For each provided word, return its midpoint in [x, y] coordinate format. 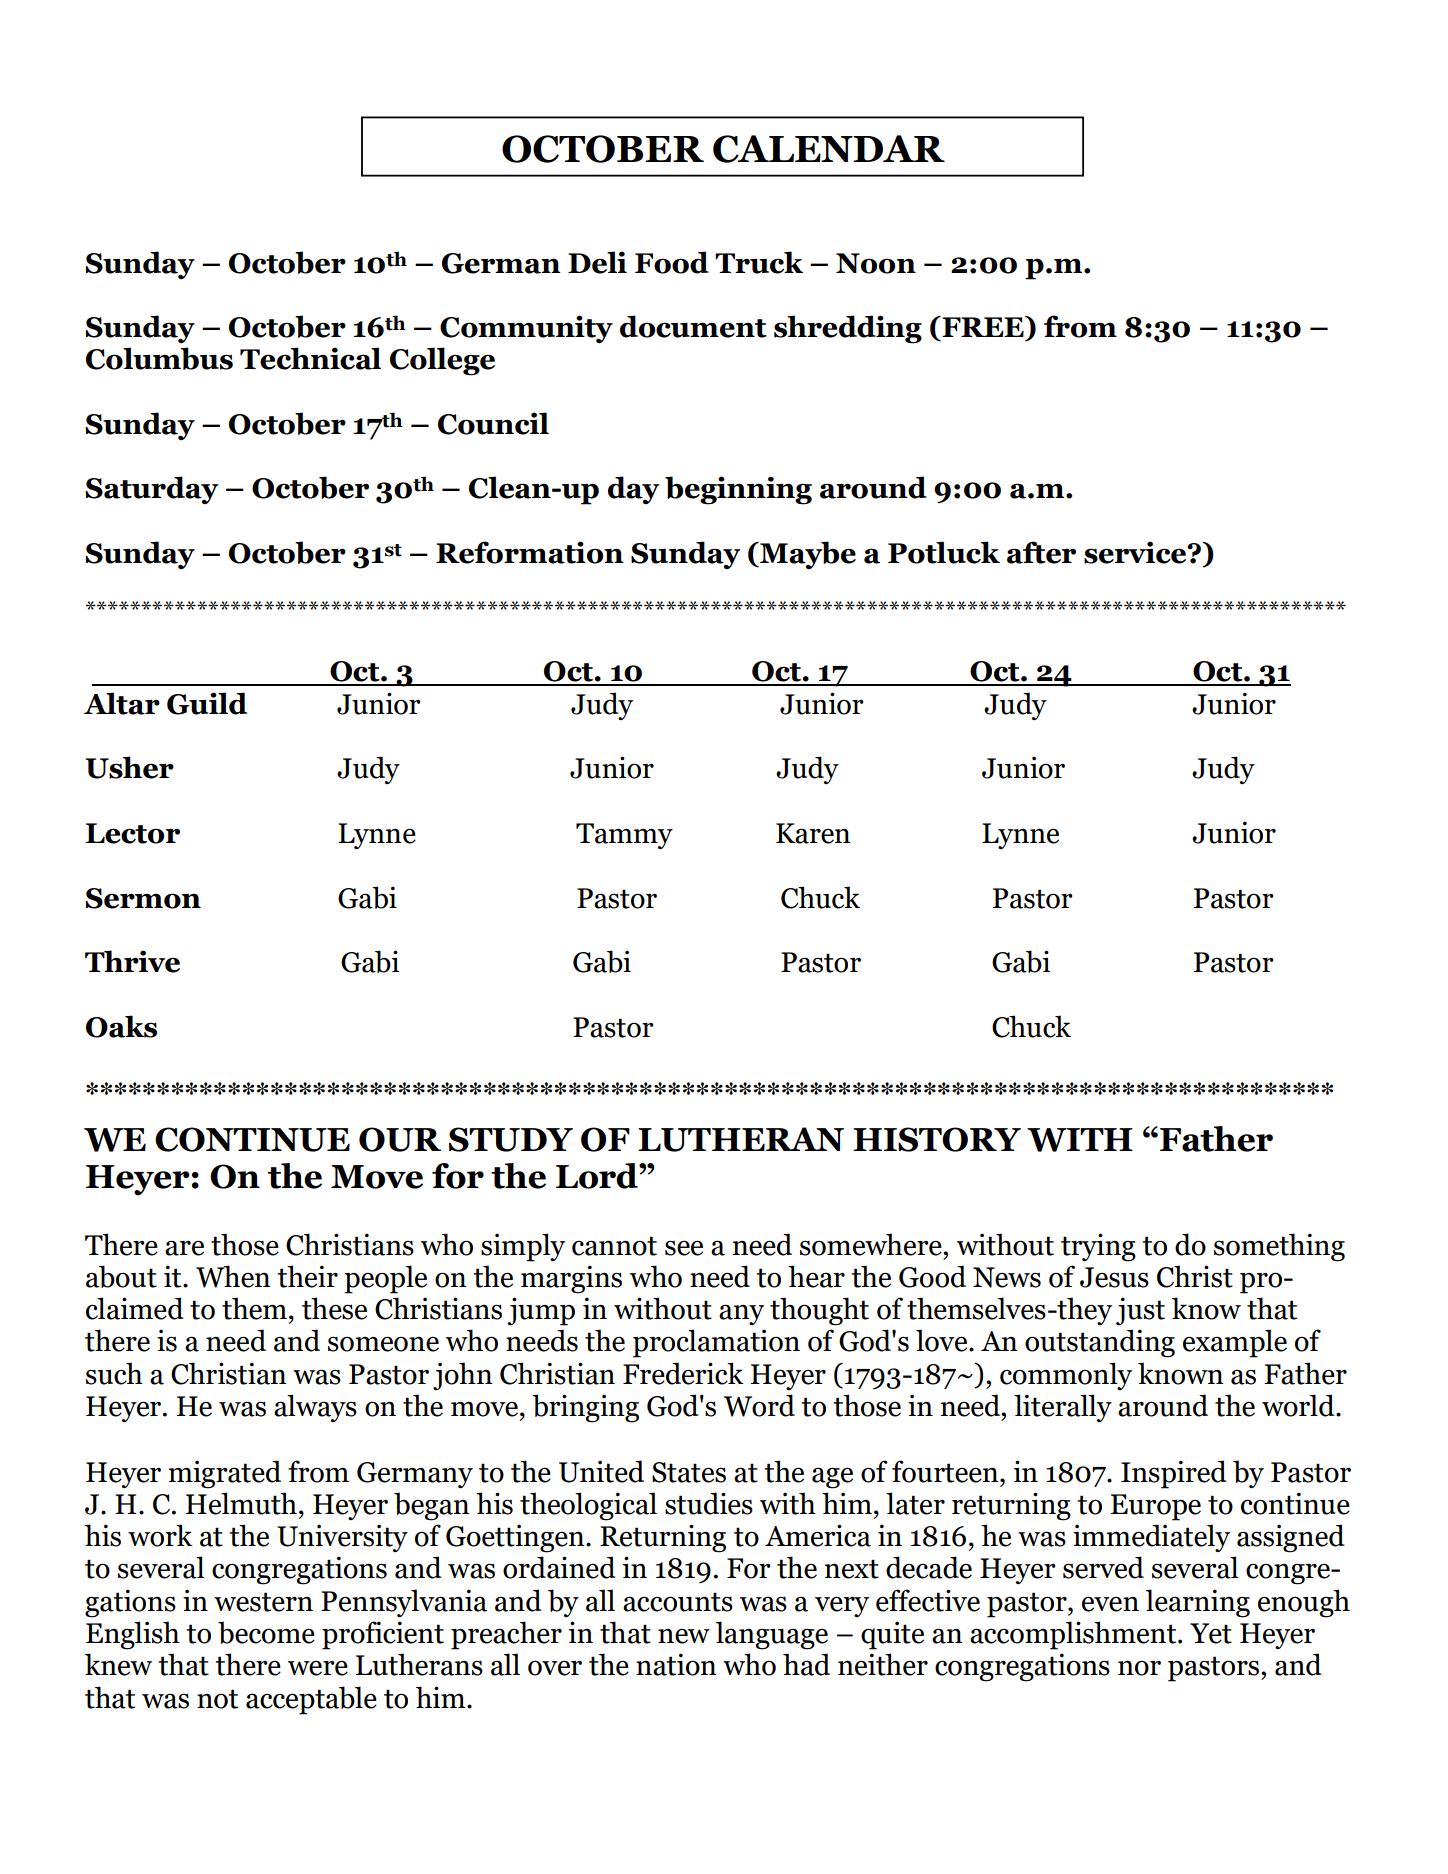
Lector [133, 833]
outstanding [1100, 1343]
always [315, 1408]
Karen [813, 833]
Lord [598, 1176]
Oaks [121, 1026]
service [1136, 552]
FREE [983, 326]
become [266, 1632]
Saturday [151, 490]
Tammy [624, 836]
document [693, 326]
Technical [310, 358]
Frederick [683, 1373]
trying [1098, 1247]
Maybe [807, 555]
